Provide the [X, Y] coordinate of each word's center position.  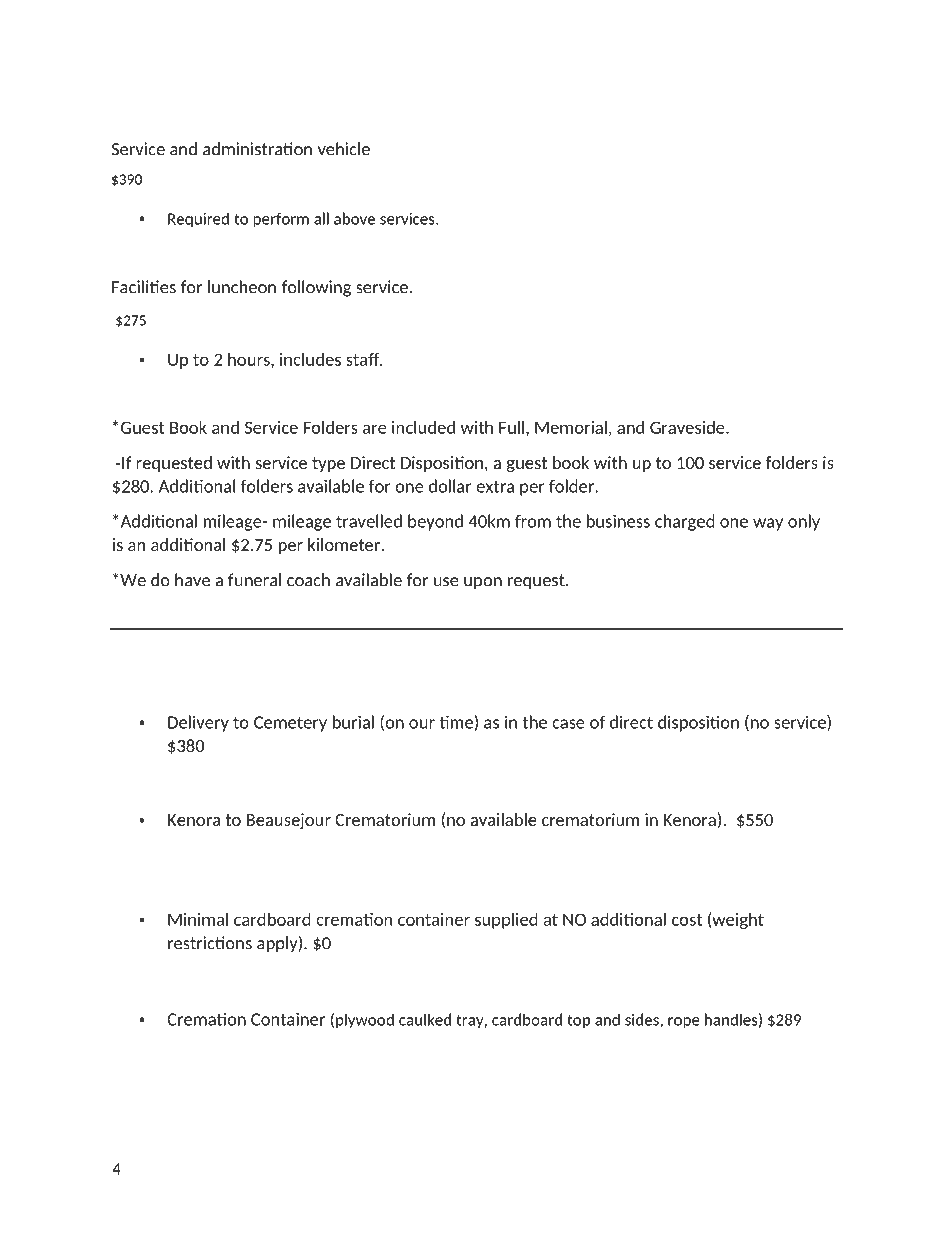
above [354, 218]
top [578, 1021]
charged [685, 522]
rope [684, 1023]
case [568, 724]
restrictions [210, 943]
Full [511, 427]
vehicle [344, 149]
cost [687, 920]
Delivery [198, 723]
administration [257, 149]
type [328, 464]
